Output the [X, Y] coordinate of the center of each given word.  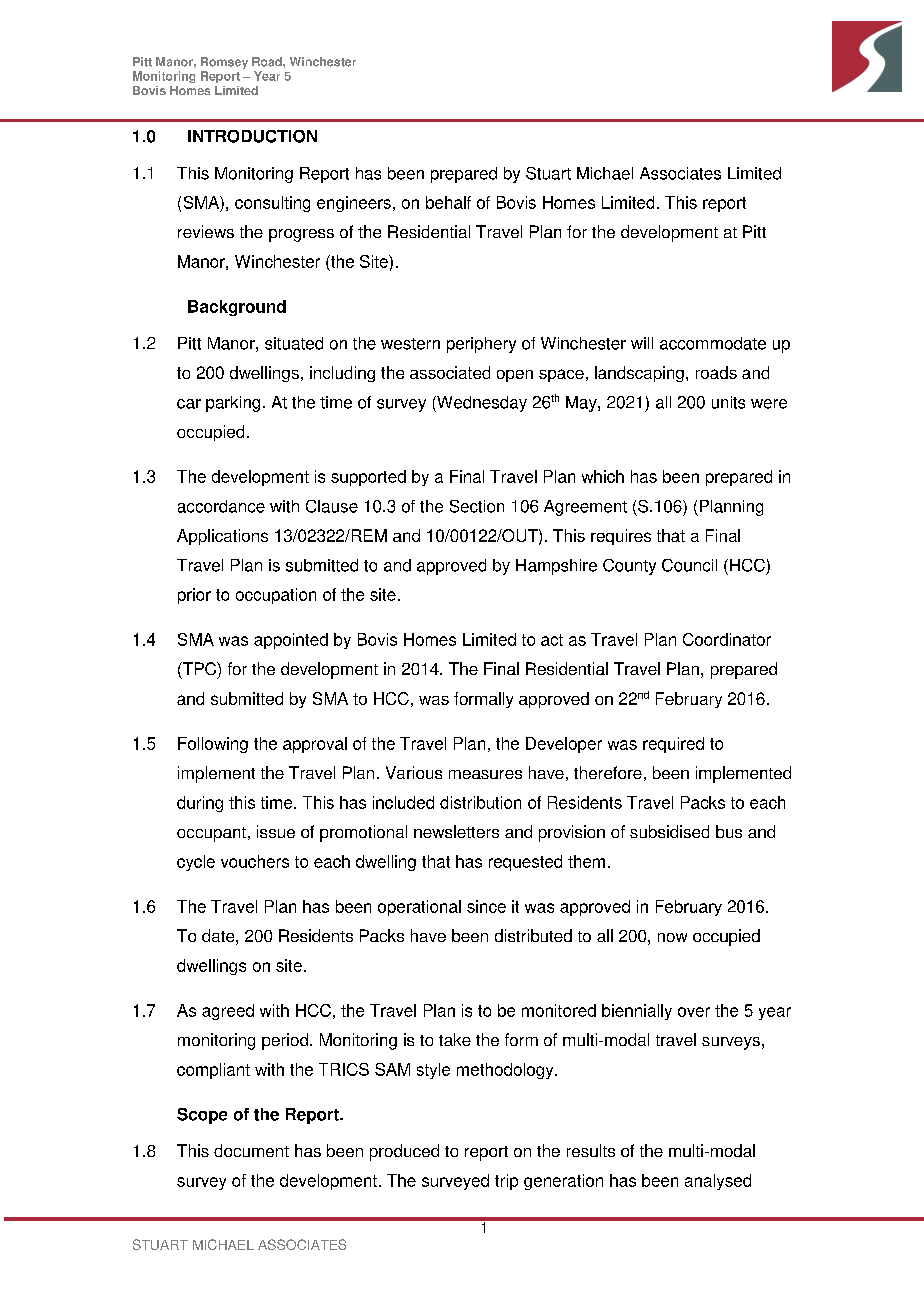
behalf [448, 202]
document [251, 1150]
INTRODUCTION [252, 136]
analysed [718, 1182]
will [642, 343]
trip [506, 1182]
